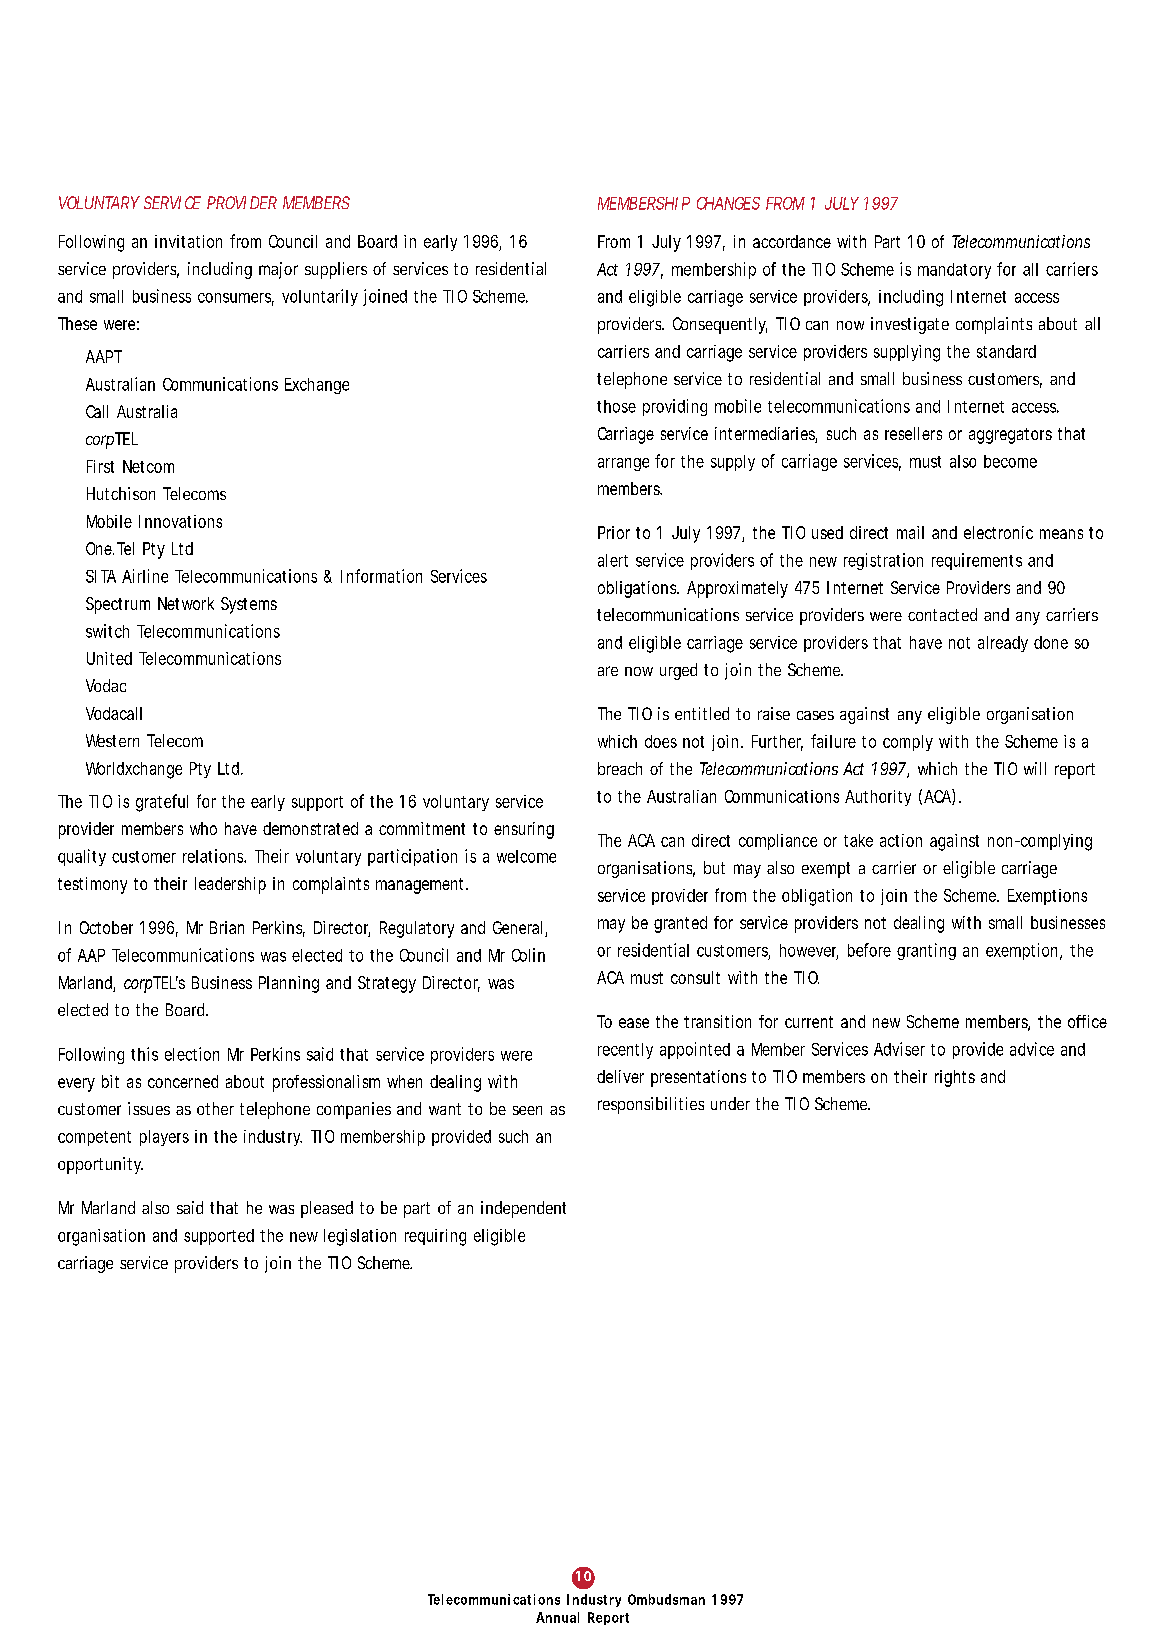 The image size is (1166, 1648). Describe the element at coordinates (926, 951) in the image. I see `granting` at that location.
